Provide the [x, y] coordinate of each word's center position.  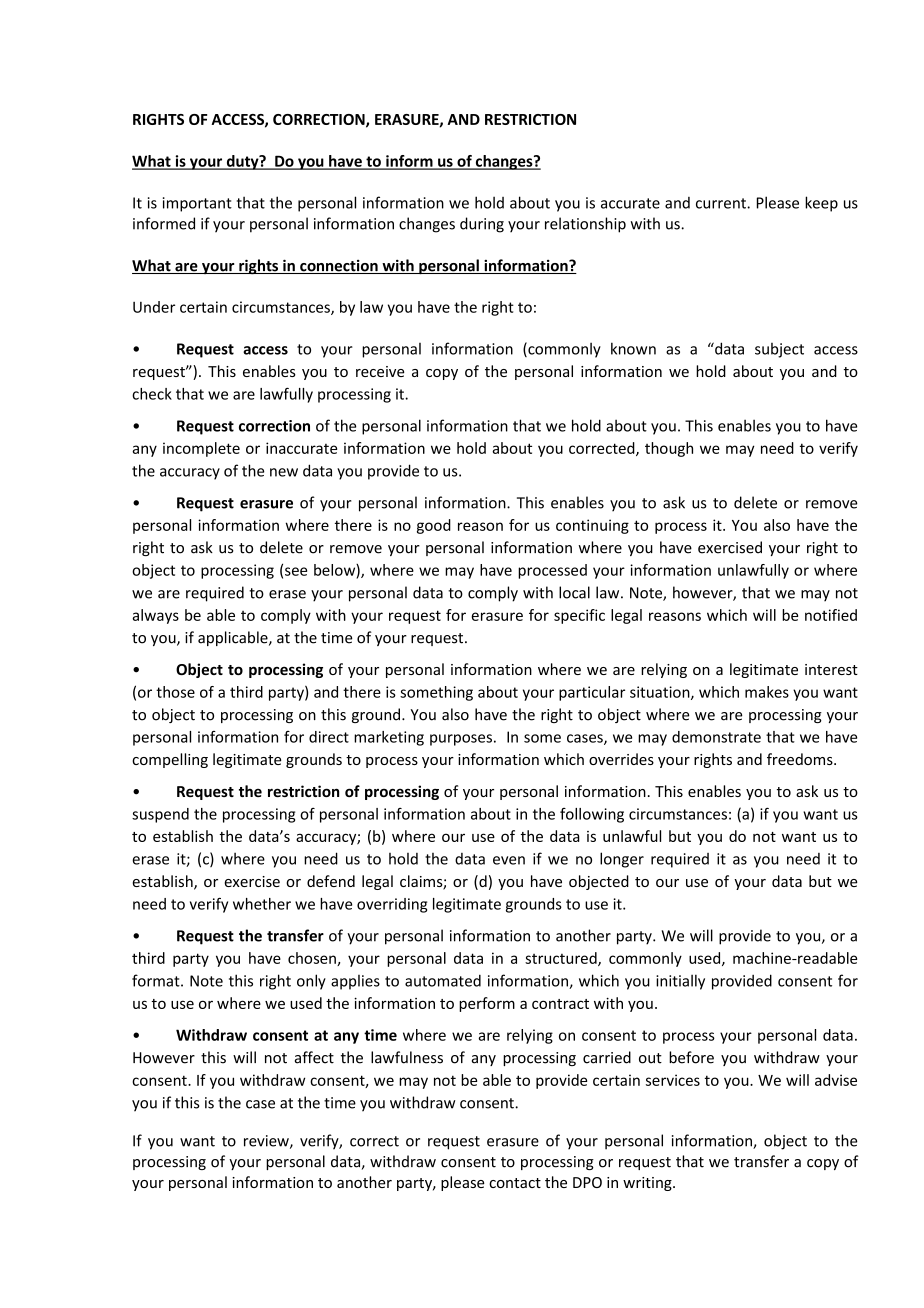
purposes [461, 740]
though [669, 449]
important [197, 204]
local [574, 592]
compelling [170, 760]
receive [380, 371]
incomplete [201, 449]
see [296, 571]
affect [314, 1057]
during [482, 225]
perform [487, 1004]
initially [680, 982]
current [722, 203]
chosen [313, 959]
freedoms [801, 759]
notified [831, 615]
